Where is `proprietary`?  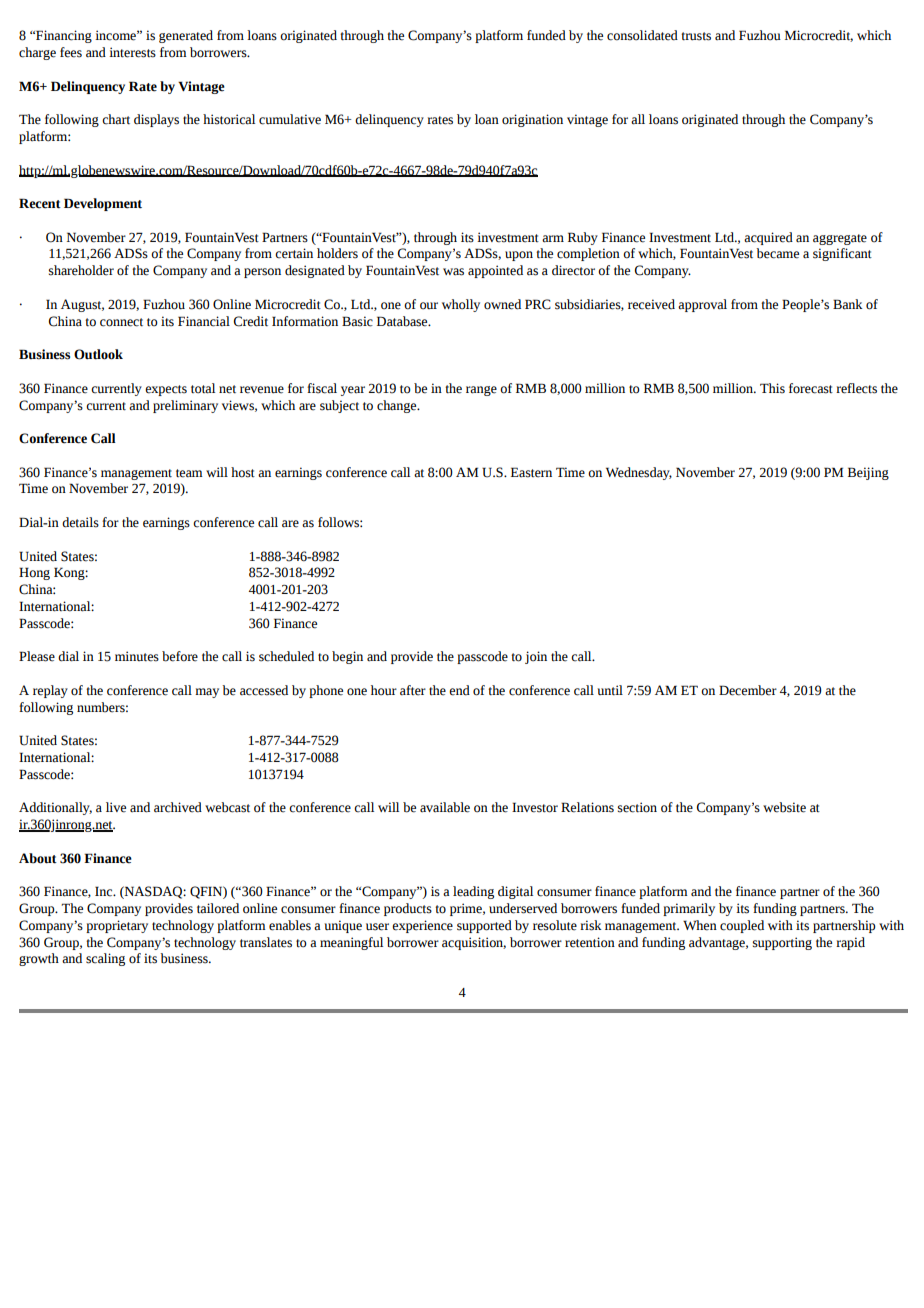
proprietary is located at coordinates (117, 926).
